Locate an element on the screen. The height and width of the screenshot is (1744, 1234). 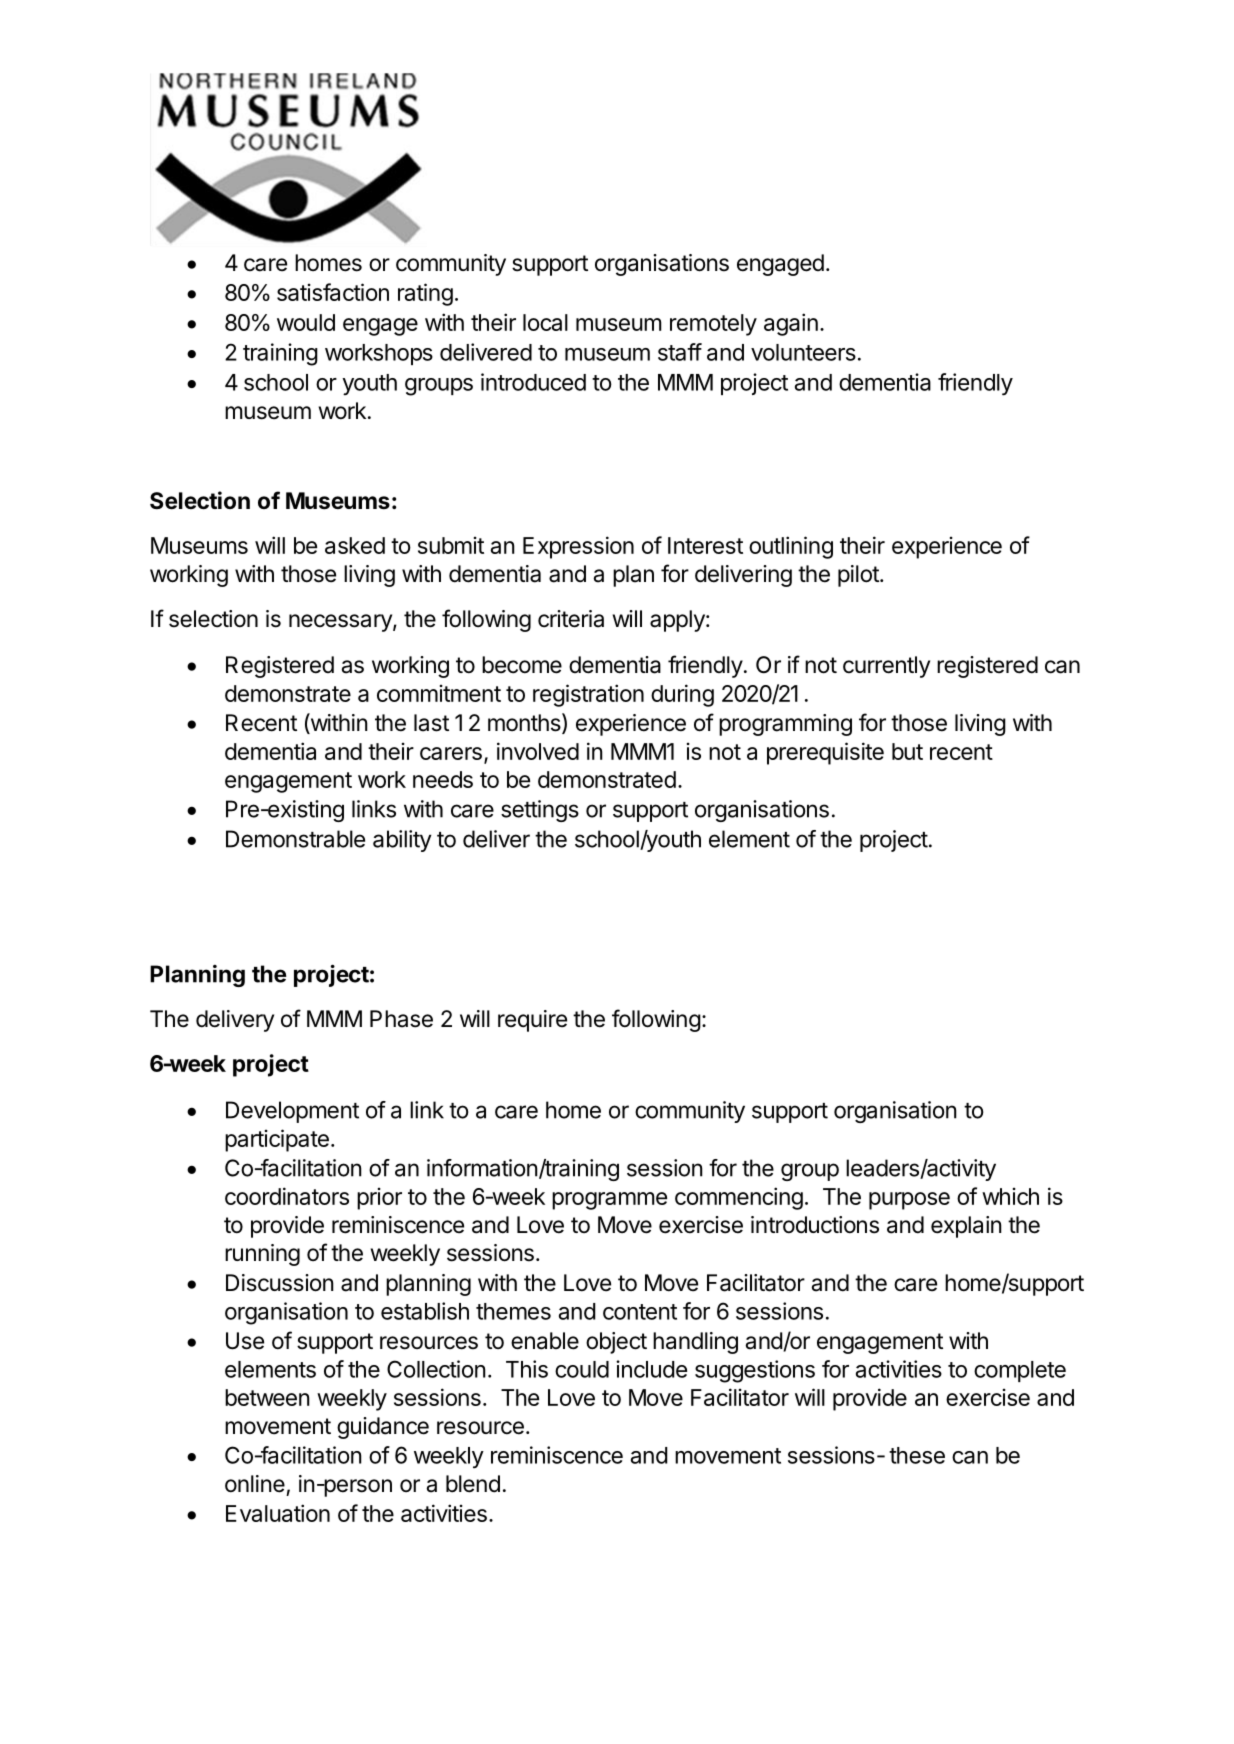
would is located at coordinates (306, 322).
